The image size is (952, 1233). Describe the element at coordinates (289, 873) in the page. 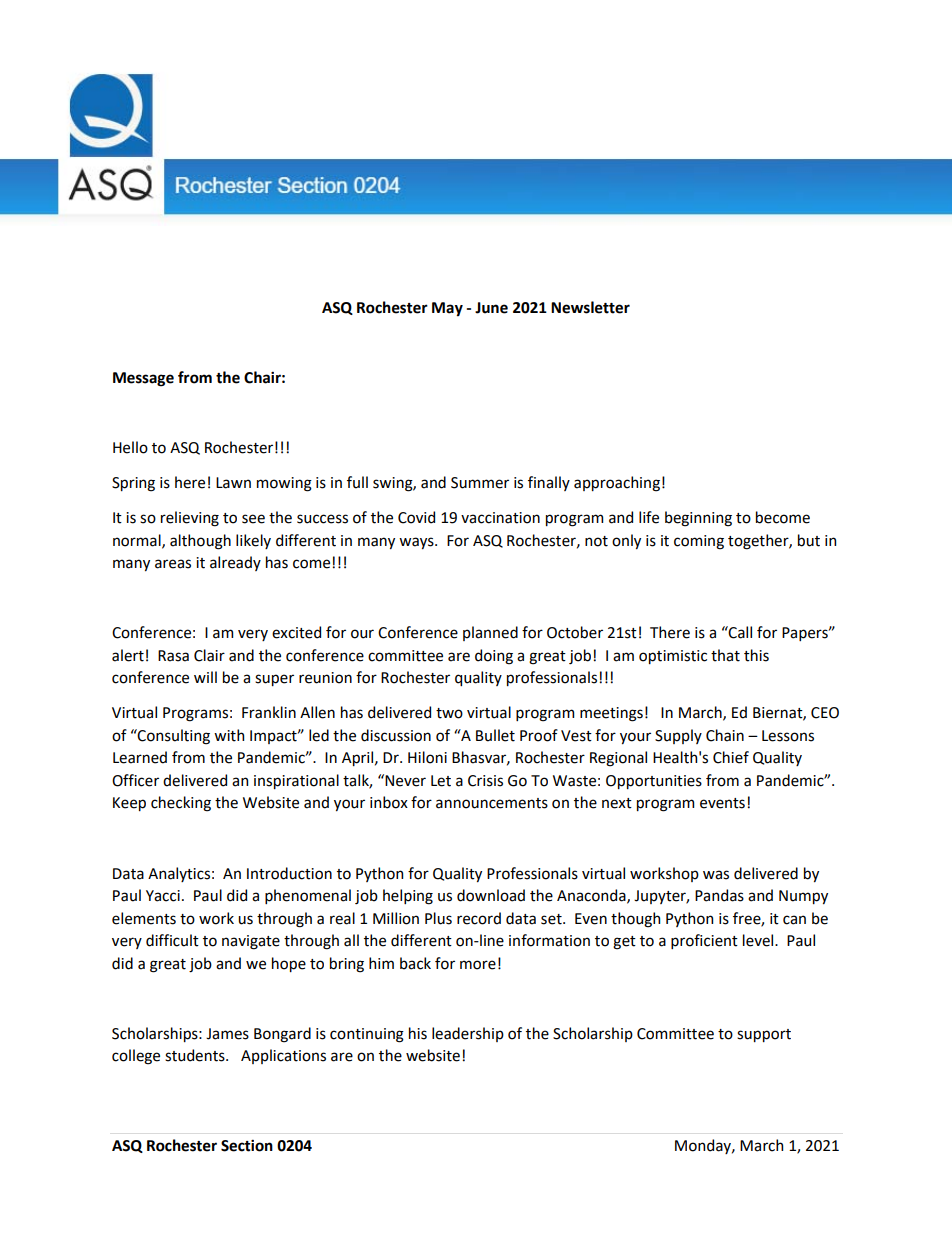

I see `Introduction` at that location.
